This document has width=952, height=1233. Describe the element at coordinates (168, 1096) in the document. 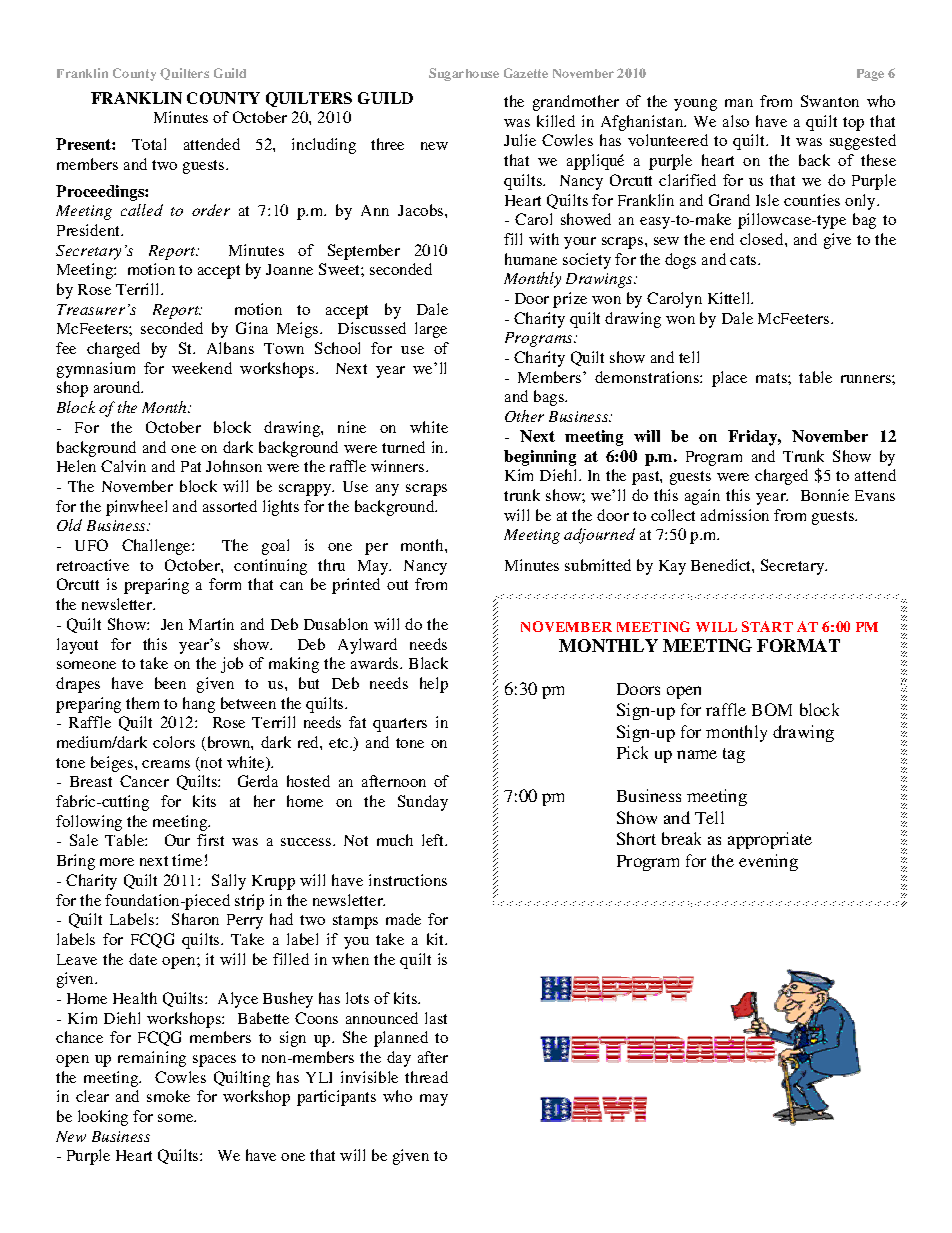

I see `smoke` at that location.
